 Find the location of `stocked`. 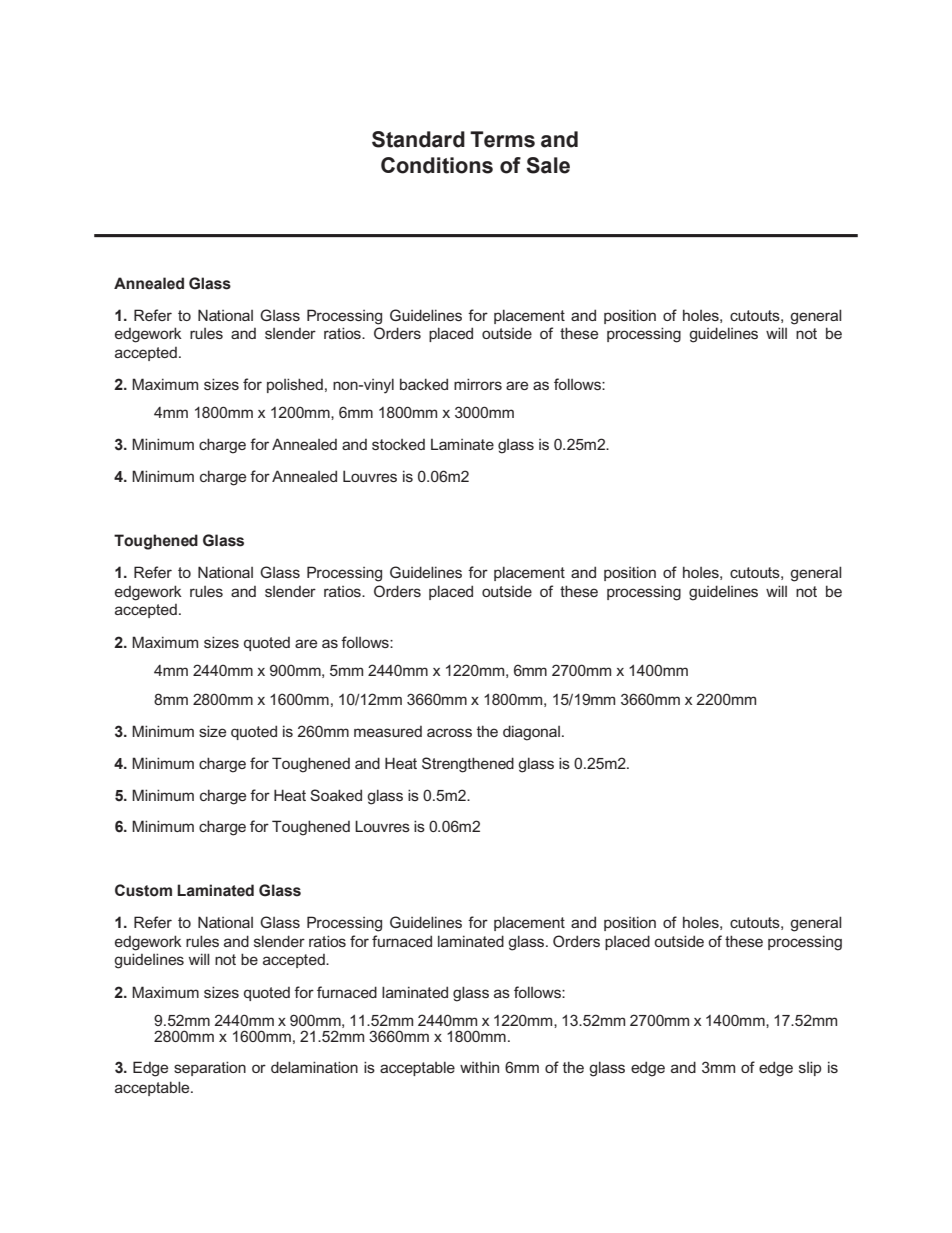

stocked is located at coordinates (398, 444).
